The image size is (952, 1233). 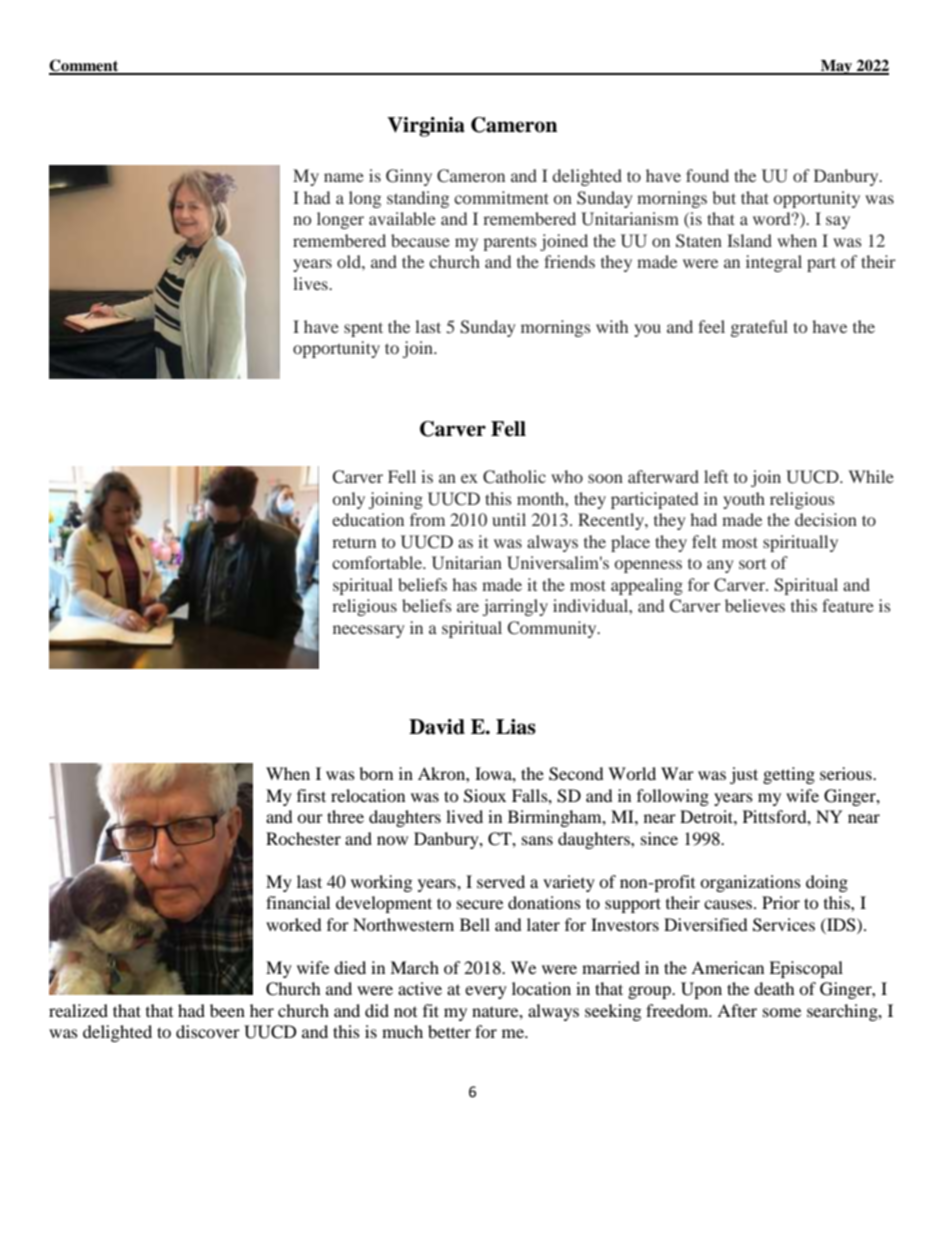 What do you see at coordinates (837, 67) in the page?
I see `May` at bounding box center [837, 67].
